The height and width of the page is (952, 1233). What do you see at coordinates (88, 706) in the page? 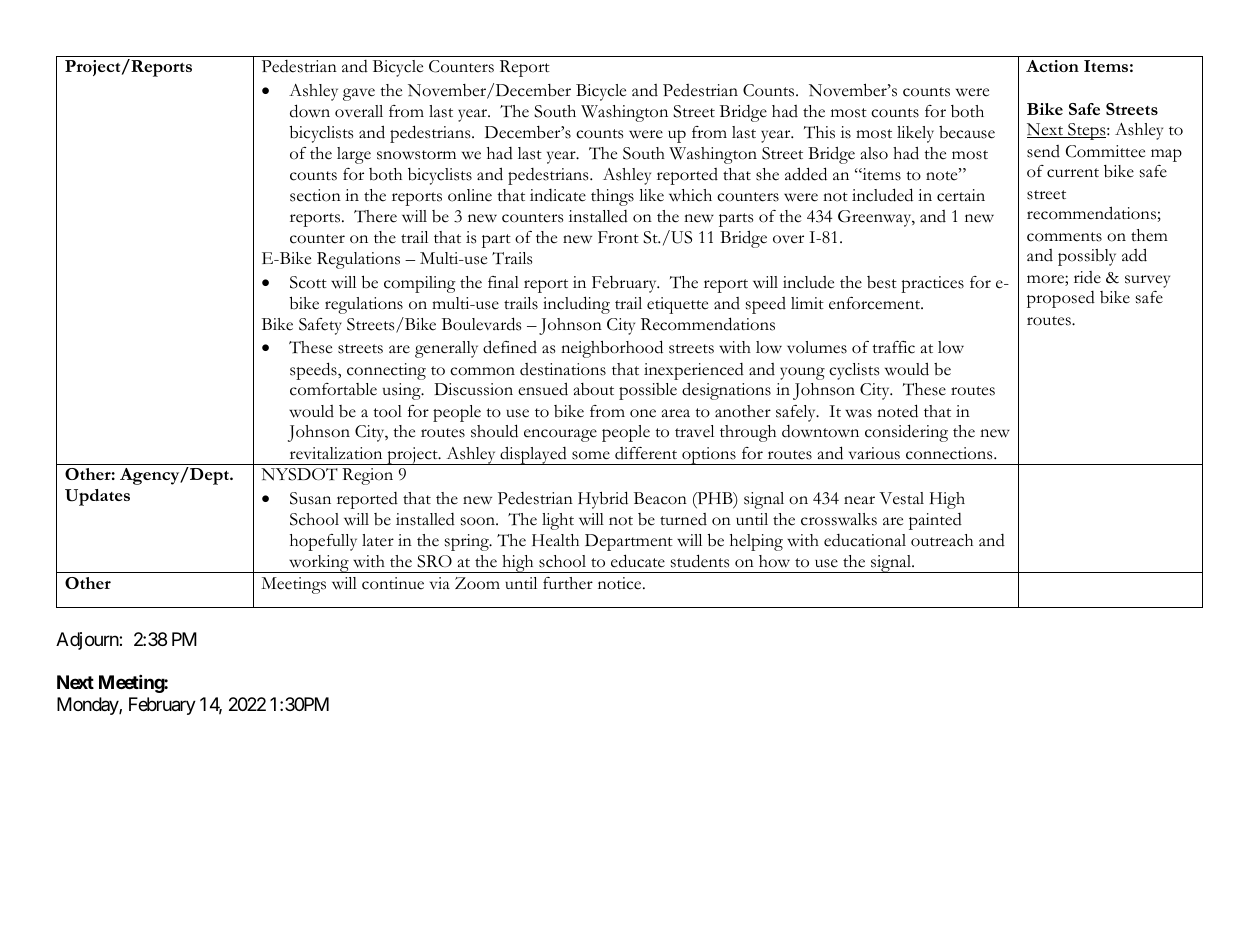
I see `Monday` at bounding box center [88, 706].
